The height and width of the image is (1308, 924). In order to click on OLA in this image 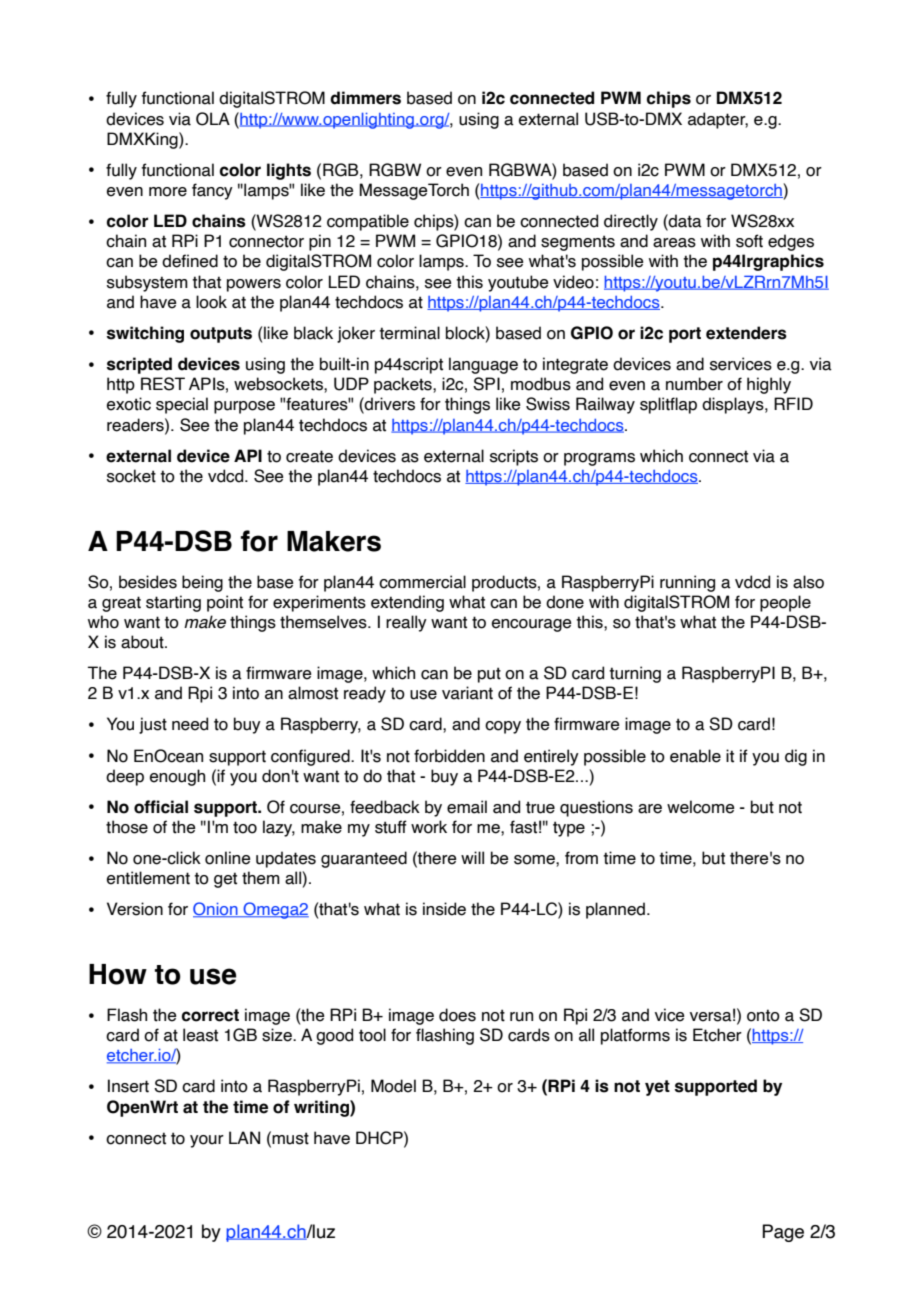, I will do `click(213, 119)`.
